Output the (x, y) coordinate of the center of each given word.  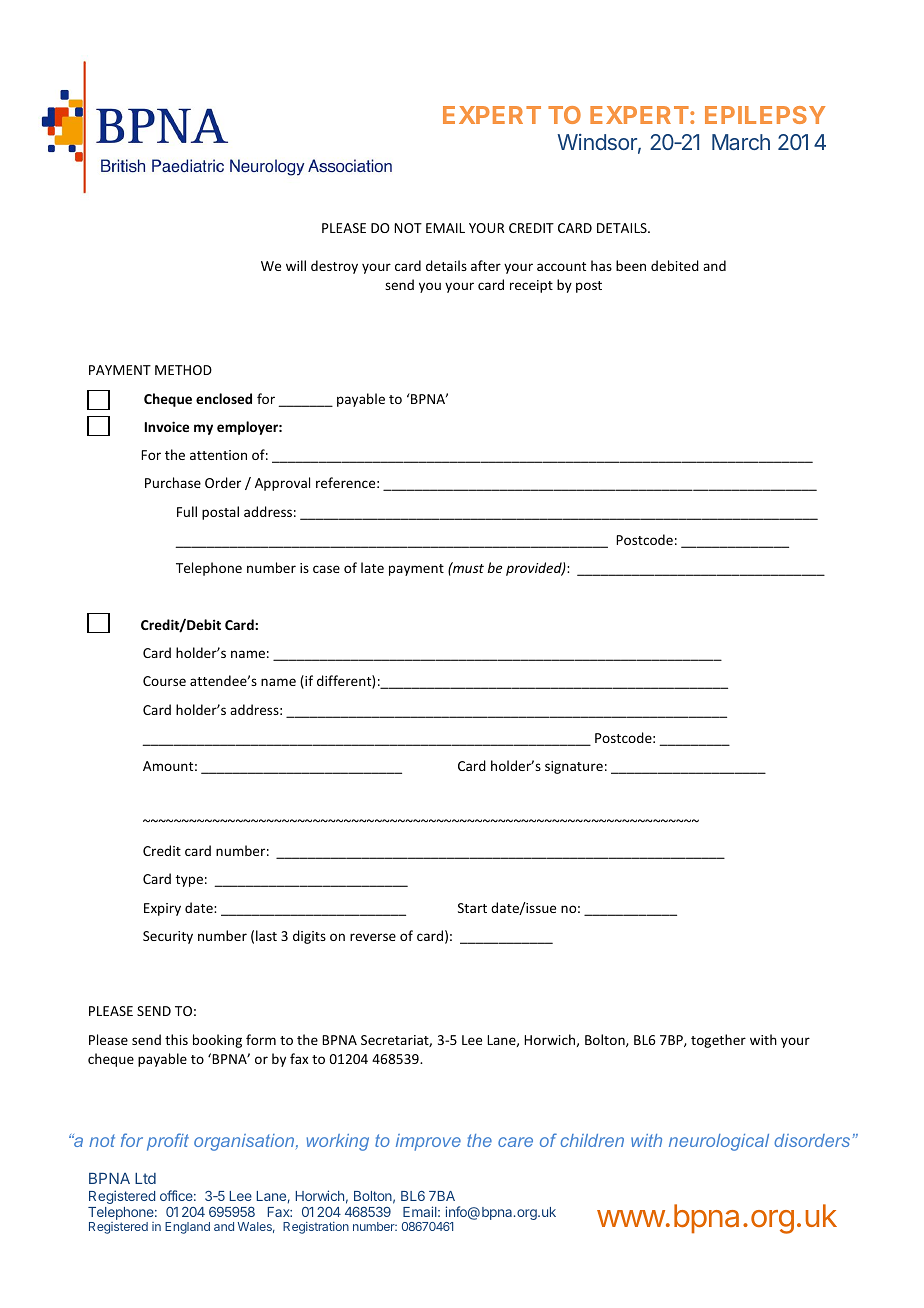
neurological (719, 1142)
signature (574, 767)
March (741, 142)
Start (472, 908)
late (372, 567)
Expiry (162, 909)
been (631, 265)
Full (187, 511)
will (296, 265)
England (187, 1228)
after (486, 265)
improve (428, 1142)
